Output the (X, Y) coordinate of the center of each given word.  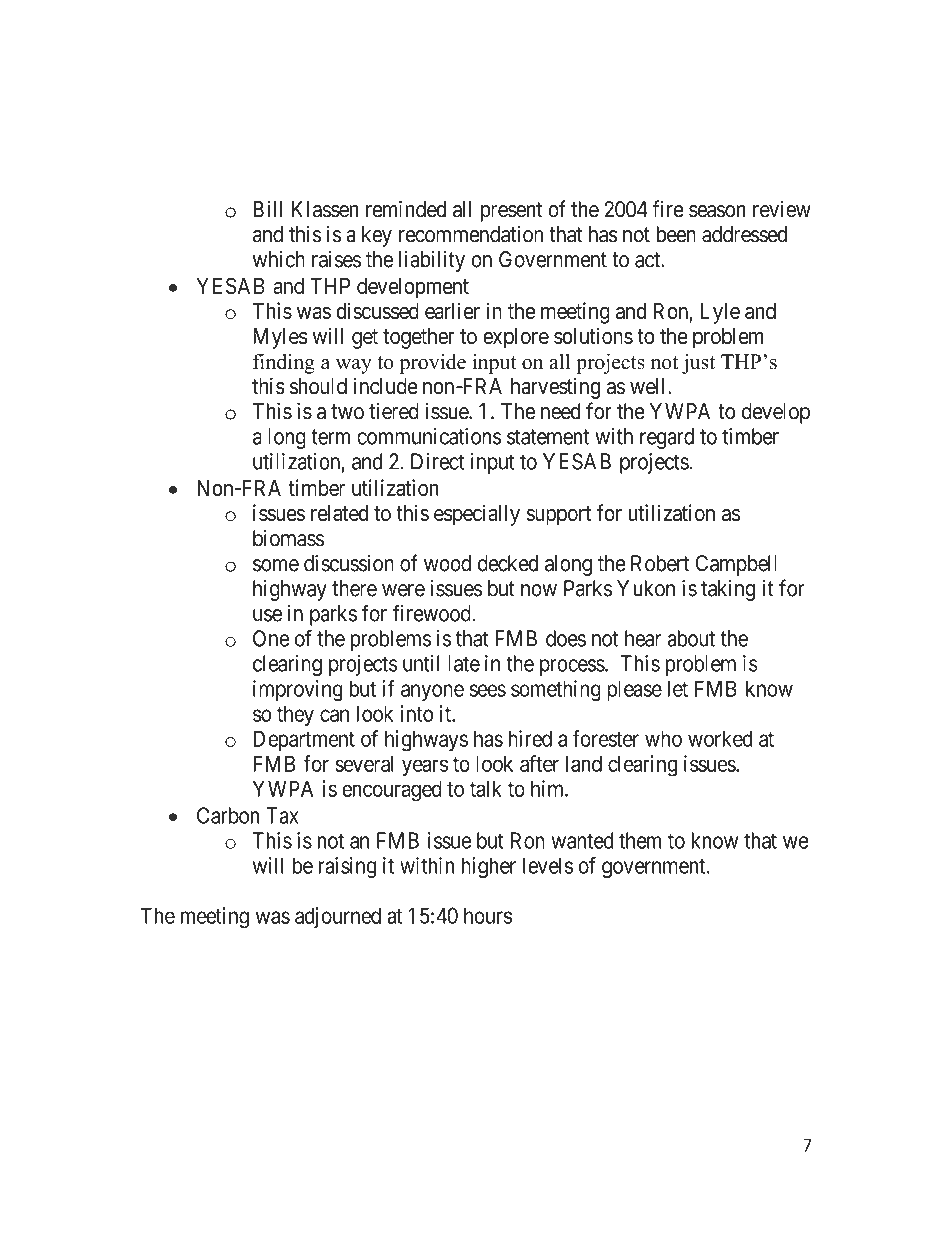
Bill (267, 209)
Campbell (736, 565)
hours (488, 915)
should (318, 386)
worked (720, 738)
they (295, 715)
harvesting (555, 388)
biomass (288, 538)
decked (508, 563)
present (511, 212)
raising (347, 868)
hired (530, 738)
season (717, 211)
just (698, 364)
